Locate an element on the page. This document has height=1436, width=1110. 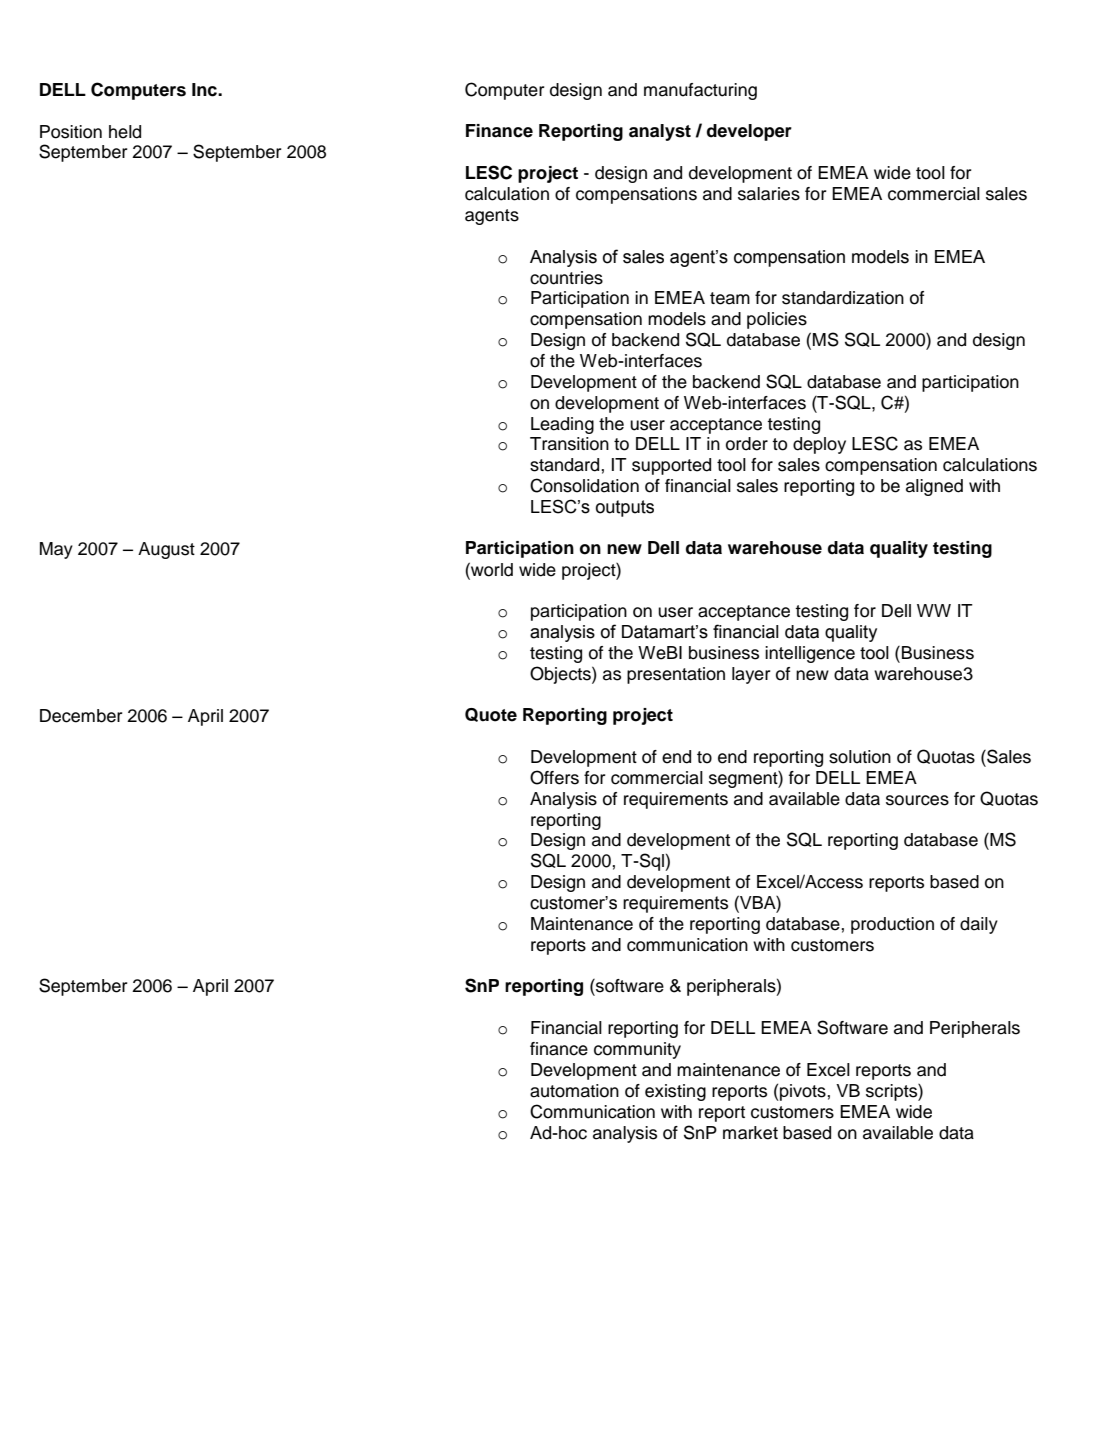
held is located at coordinates (125, 132).
